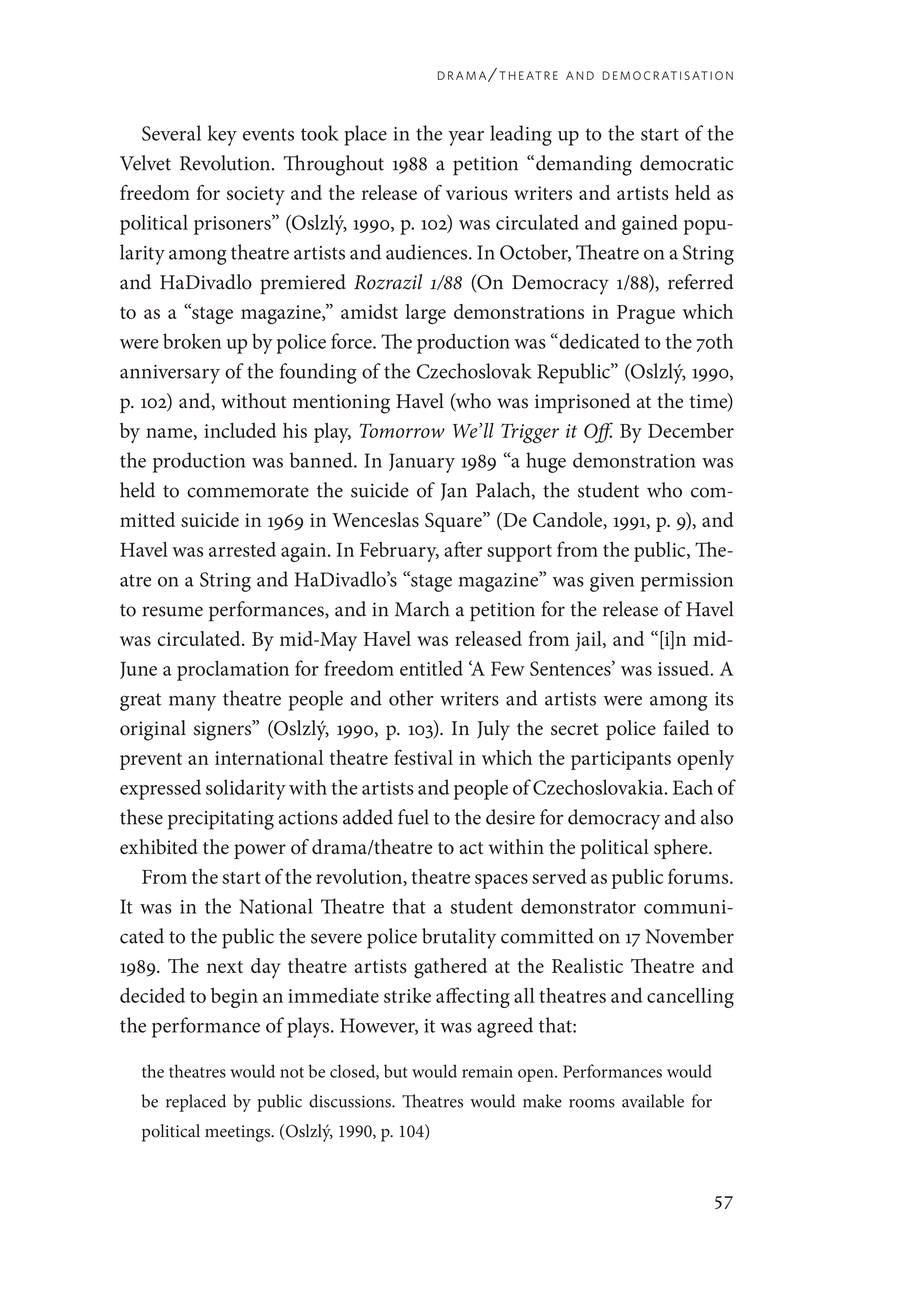 The image size is (924, 1305). I want to click on permission, so click(687, 582).
